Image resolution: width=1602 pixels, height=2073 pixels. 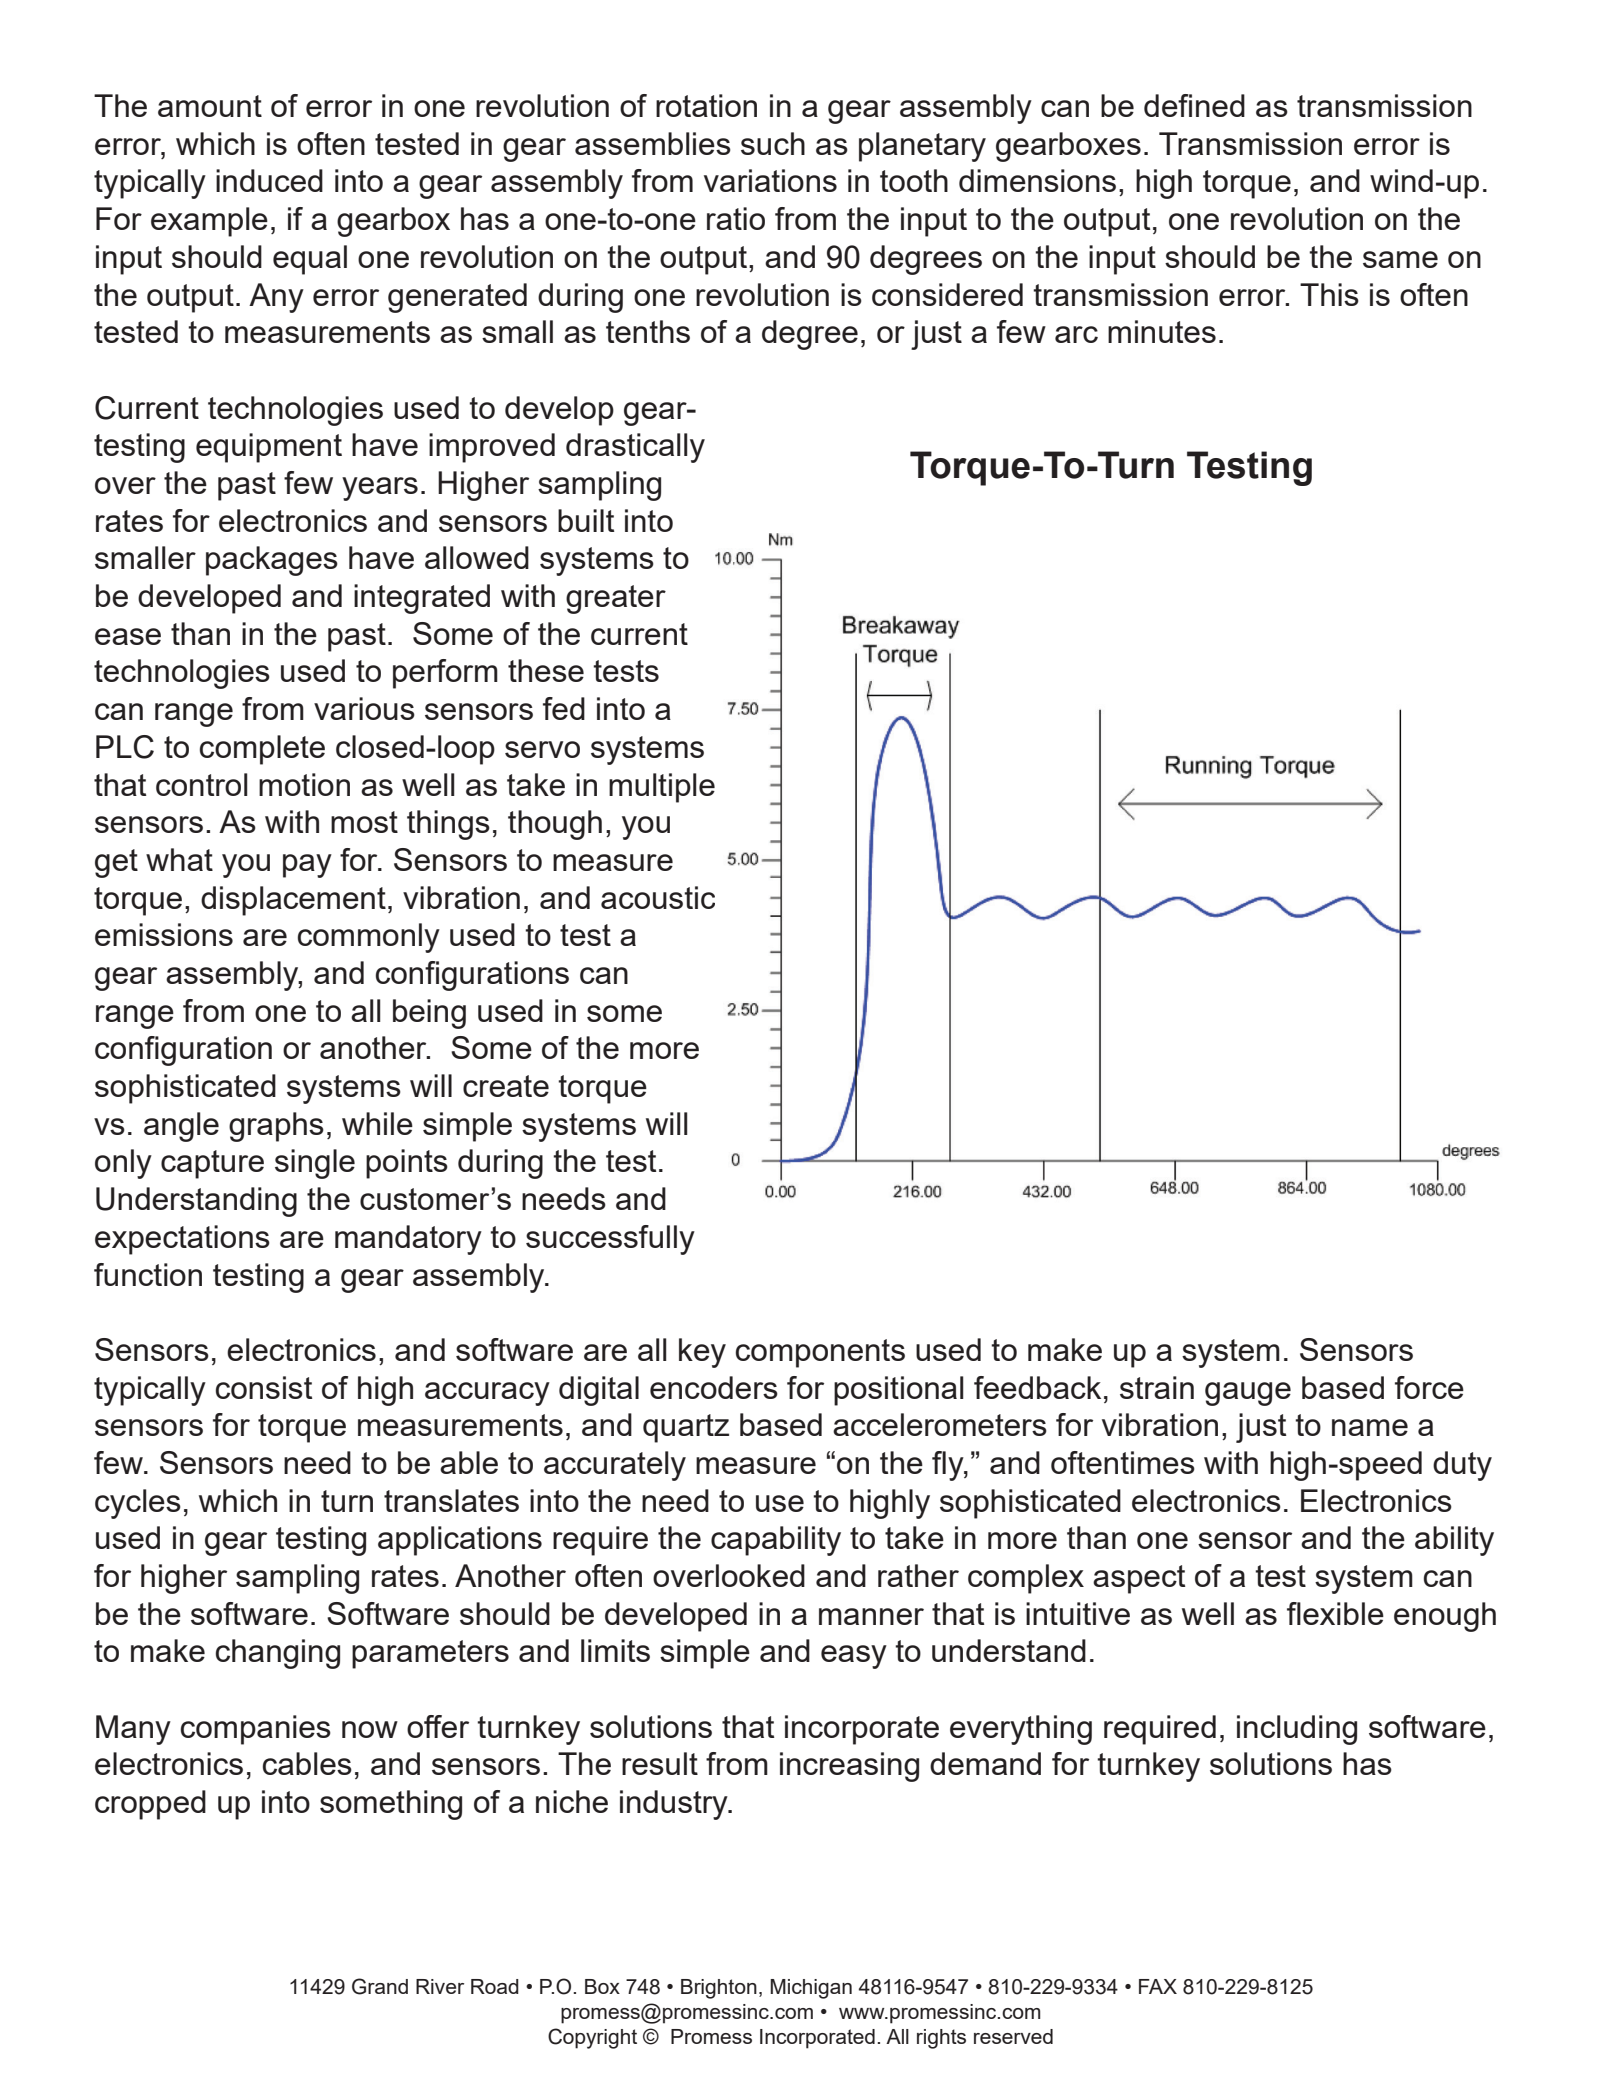 What do you see at coordinates (1335, 1613) in the image?
I see `flexible` at bounding box center [1335, 1613].
